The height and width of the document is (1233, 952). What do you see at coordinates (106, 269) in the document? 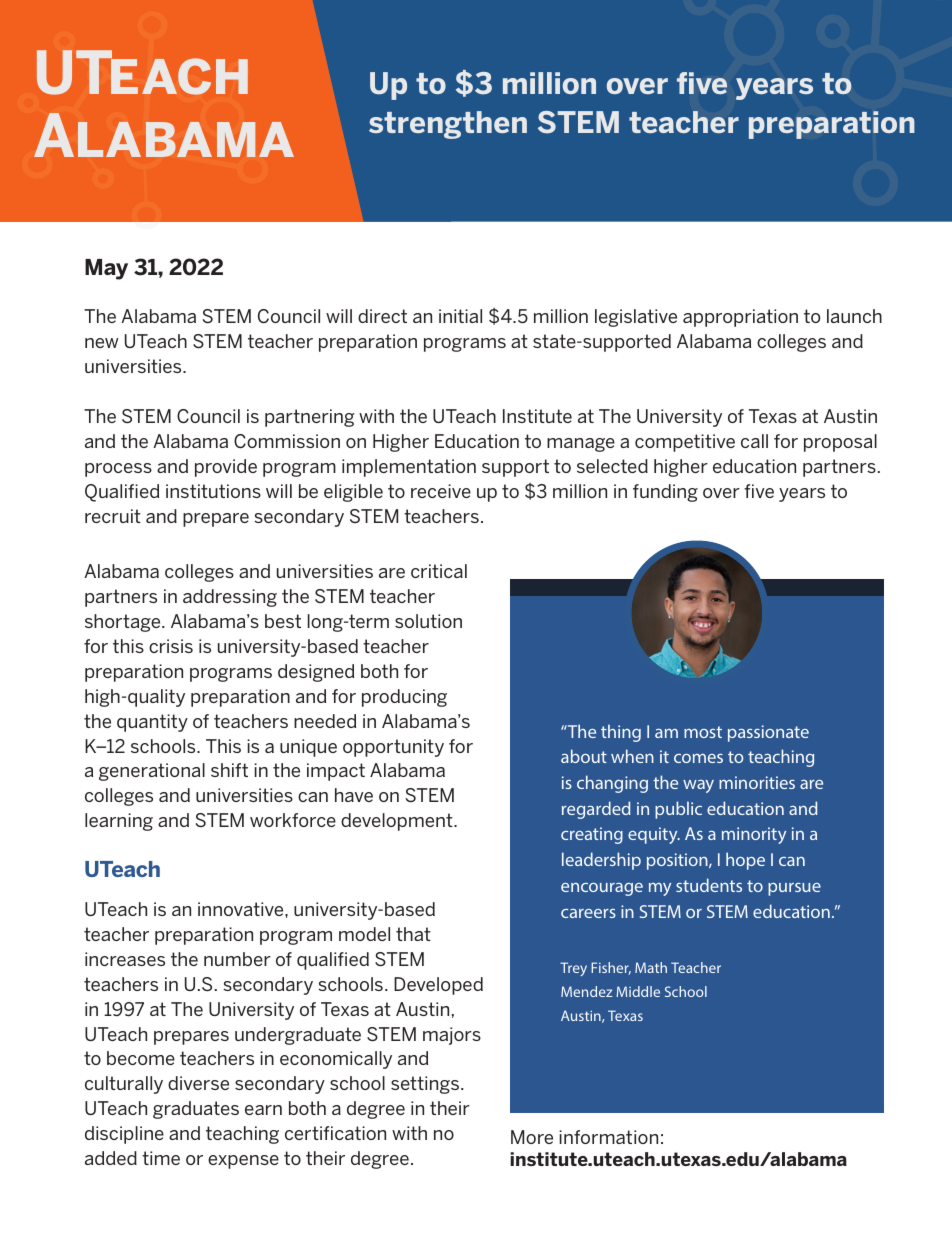
I see `May` at bounding box center [106, 269].
